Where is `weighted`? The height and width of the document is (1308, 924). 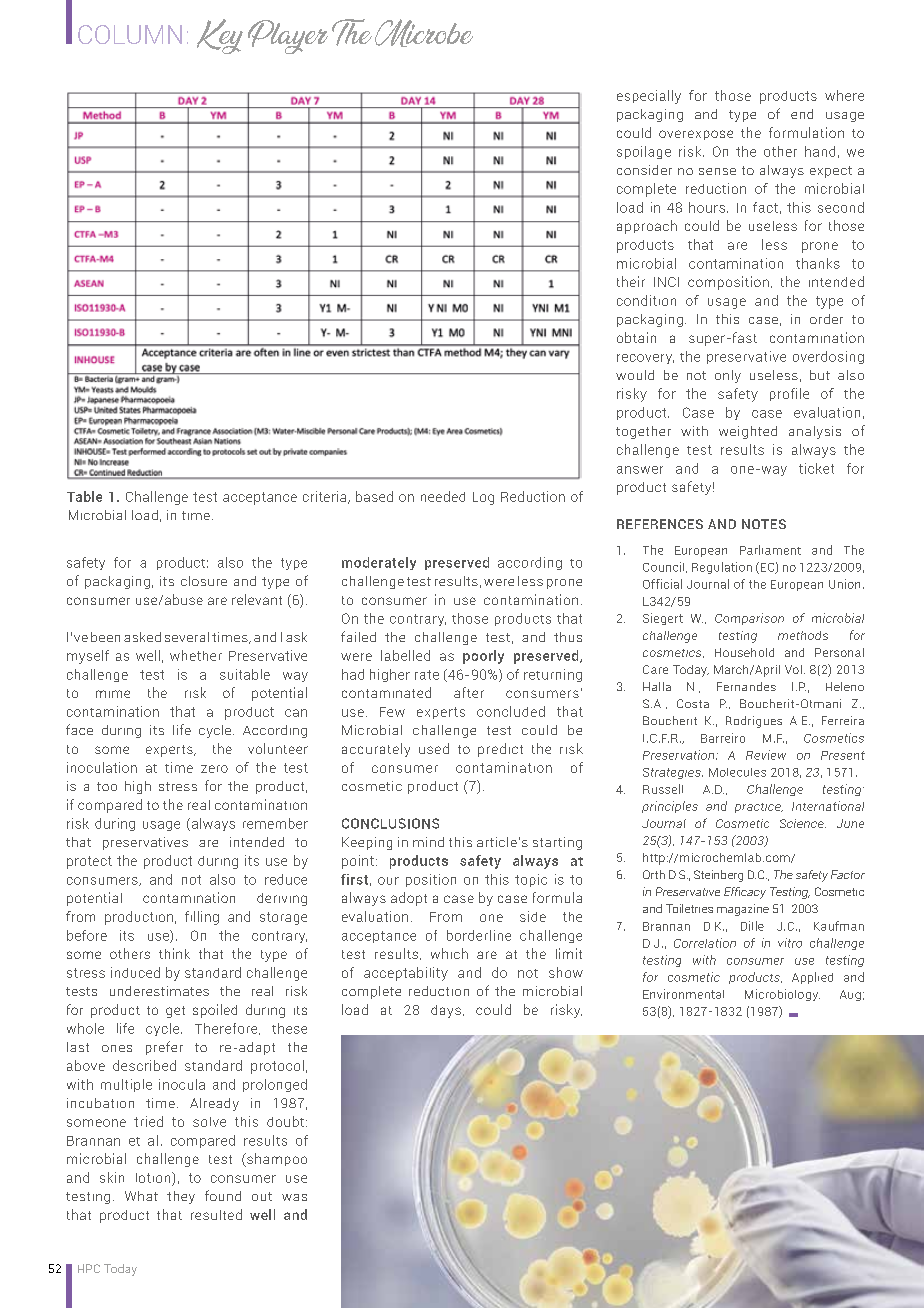
weighted is located at coordinates (748, 432).
